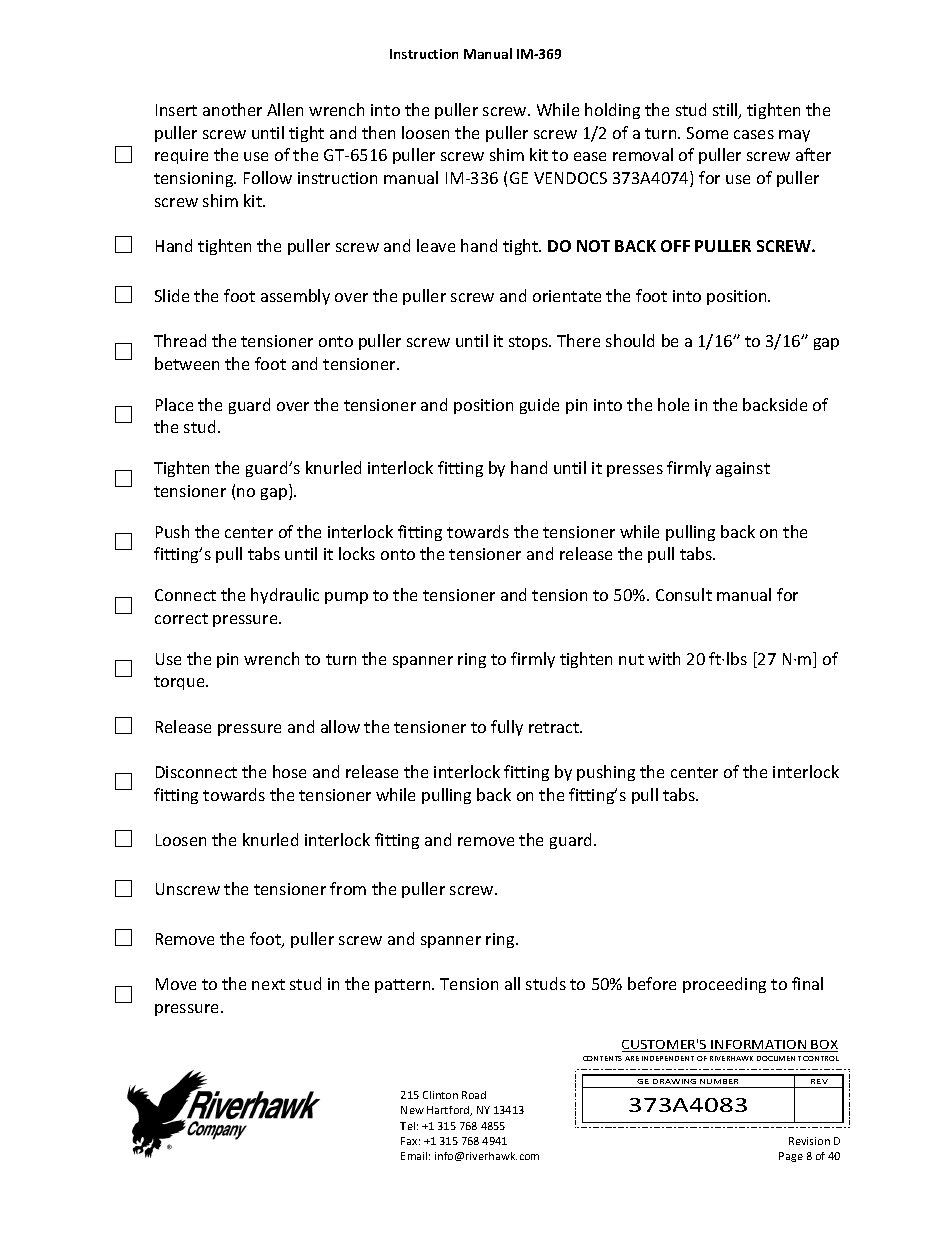 Image resolution: width=952 pixels, height=1233 pixels. What do you see at coordinates (348, 888) in the screenshot?
I see `from` at bounding box center [348, 888].
